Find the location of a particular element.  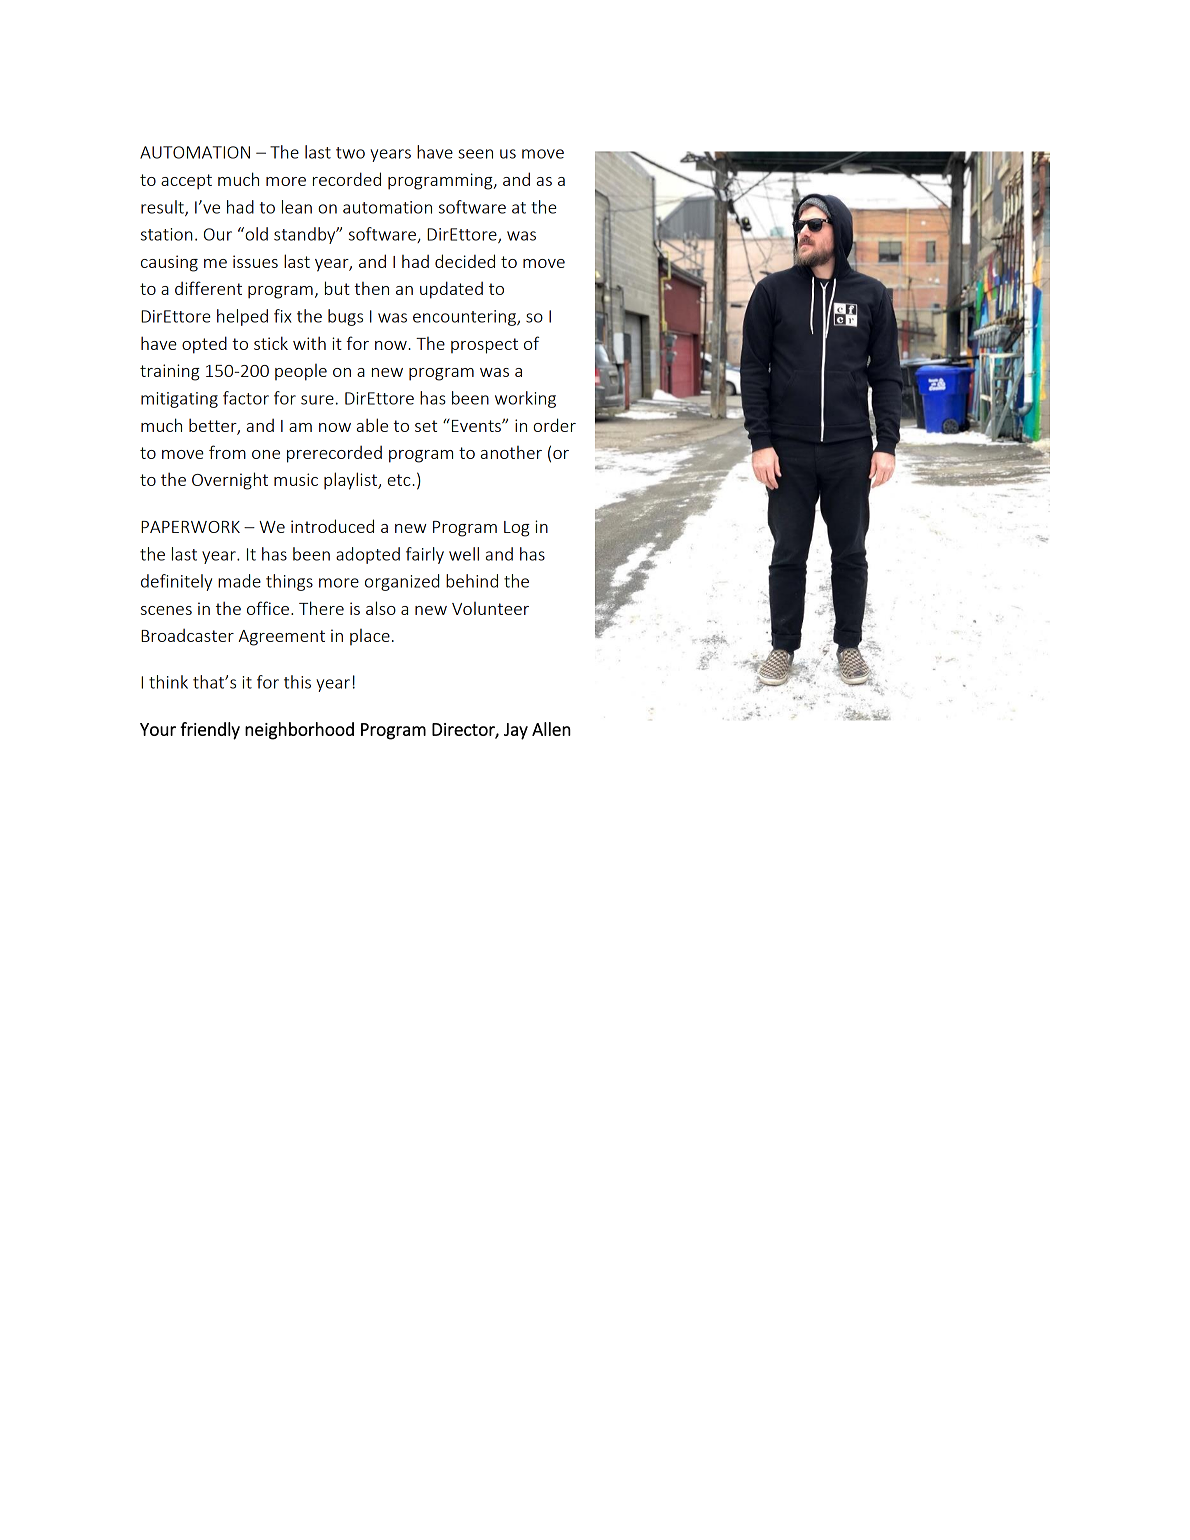

PAPERWORK is located at coordinates (190, 527).
